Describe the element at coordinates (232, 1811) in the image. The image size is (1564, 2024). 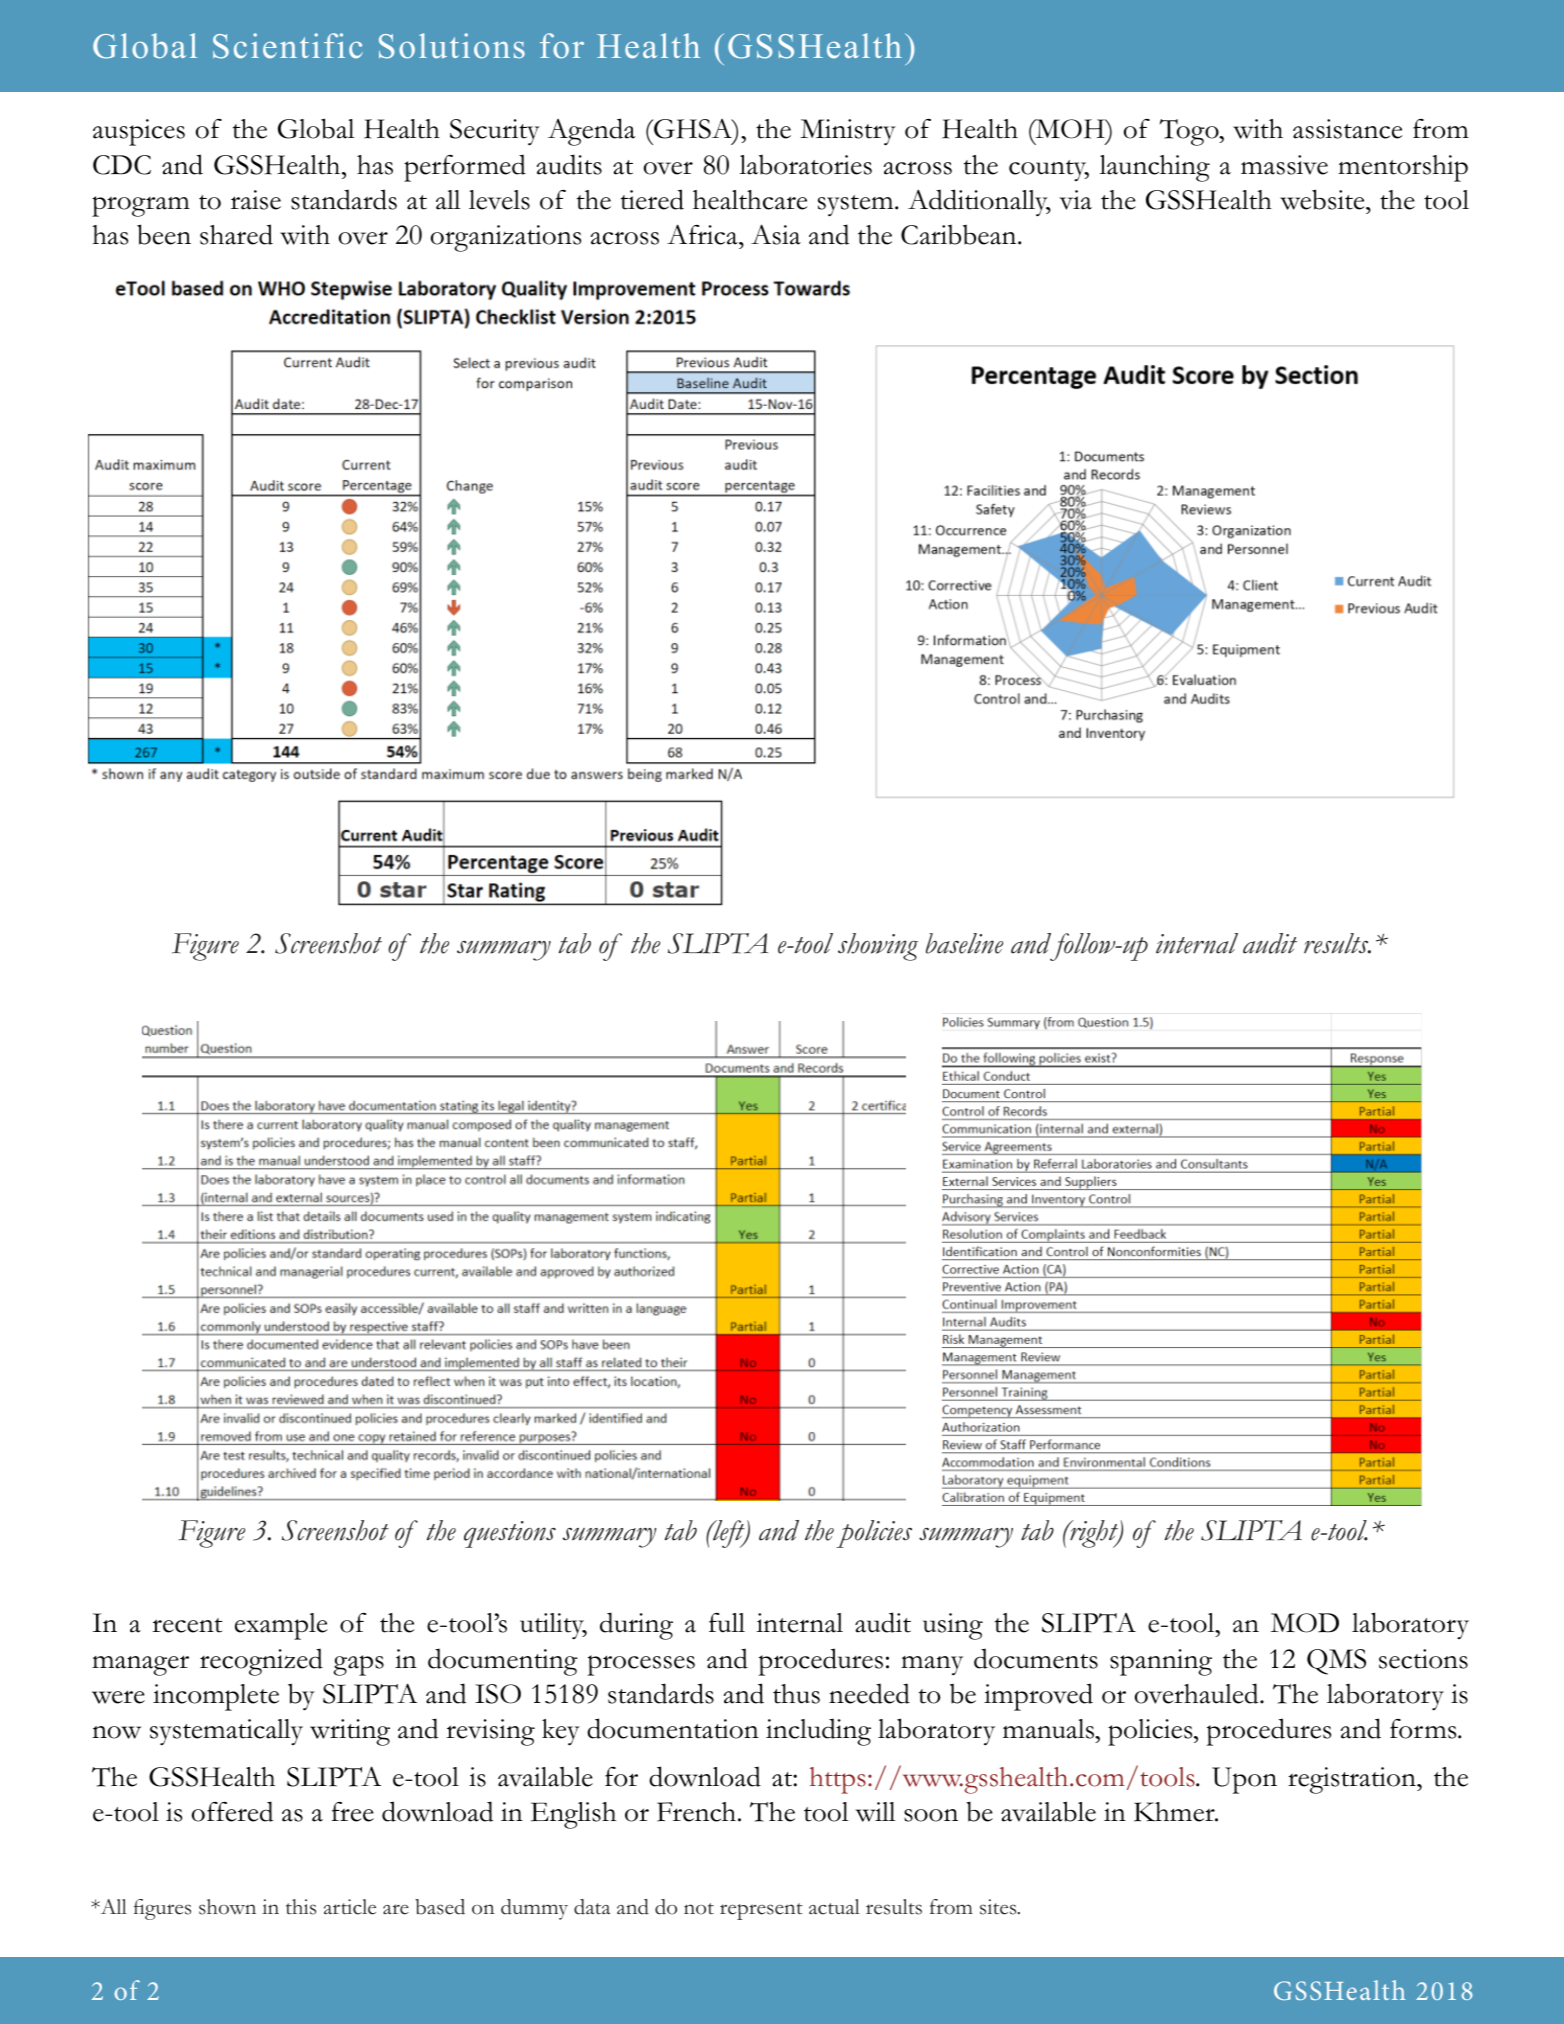
I see `offered` at that location.
